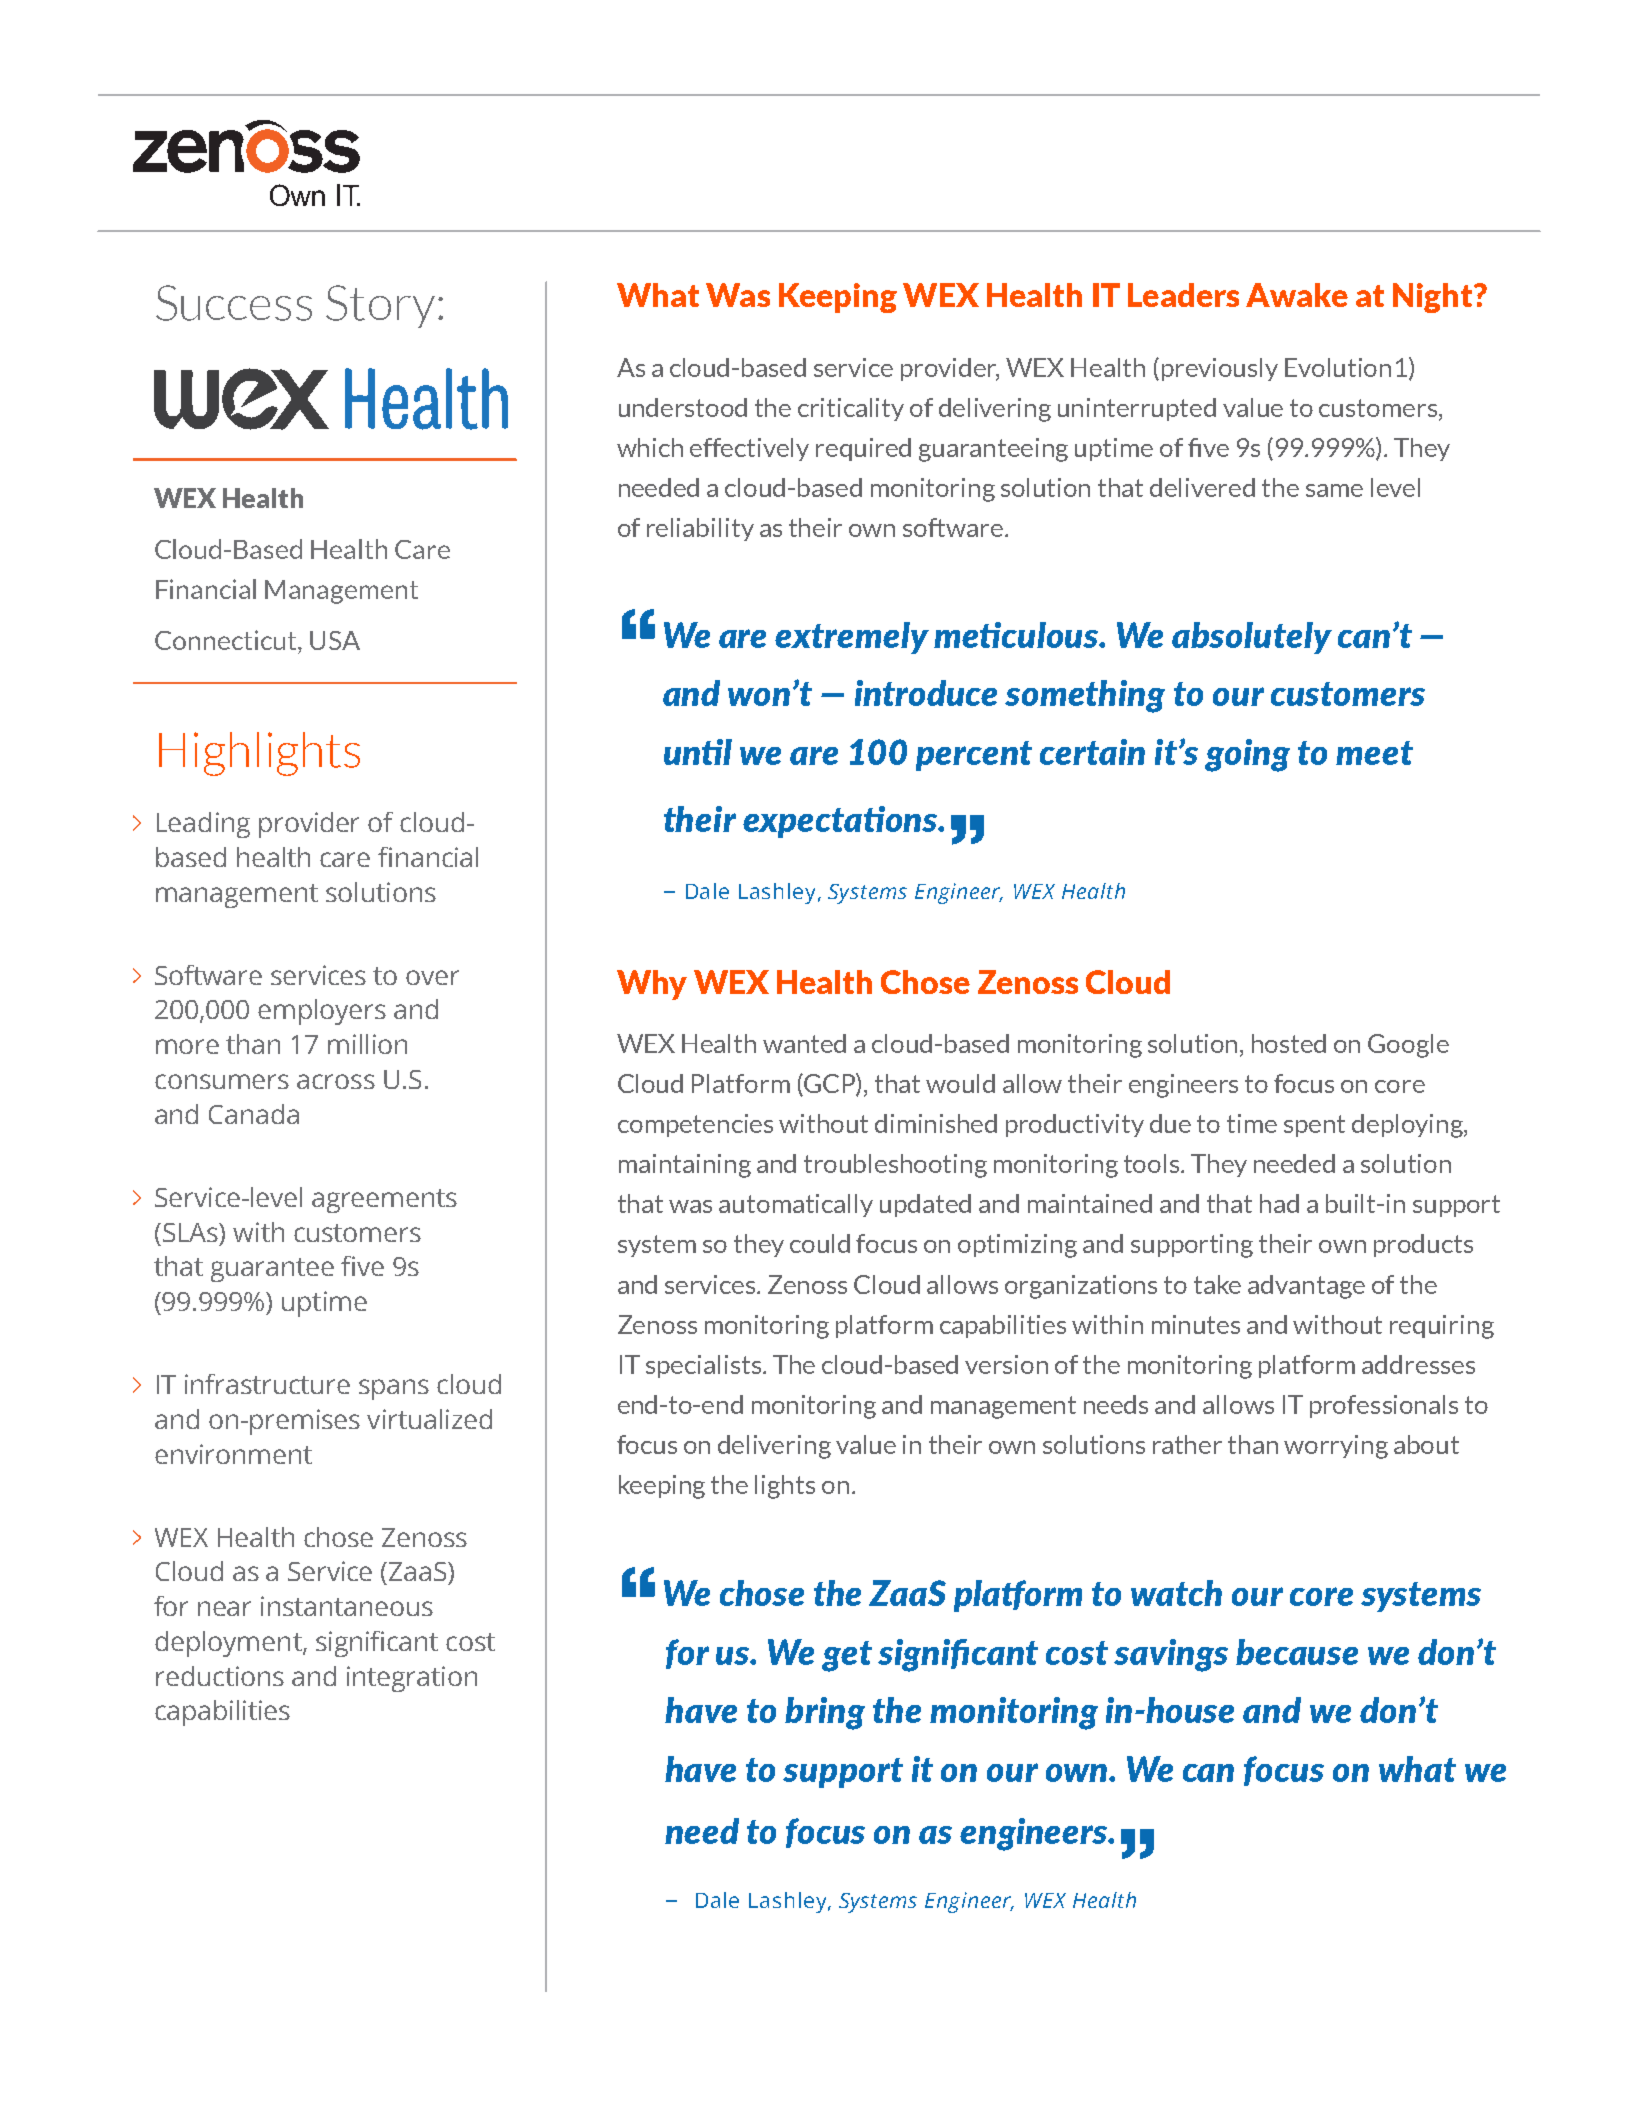  What do you see at coordinates (394, 1389) in the screenshot?
I see `spans` at bounding box center [394, 1389].
